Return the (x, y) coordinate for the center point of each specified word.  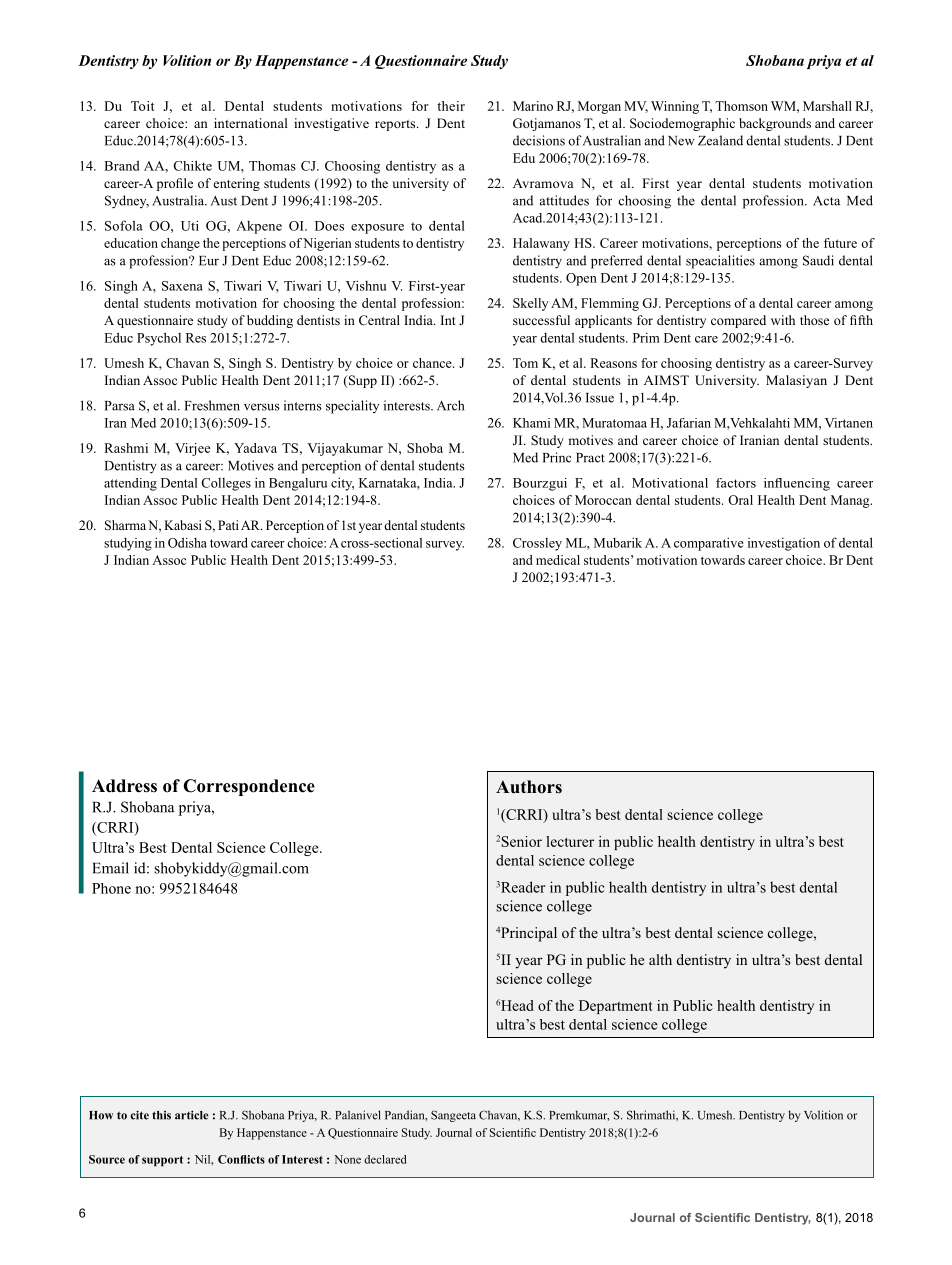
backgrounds (775, 124)
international (251, 123)
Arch (450, 405)
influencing (797, 484)
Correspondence (249, 787)
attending (130, 484)
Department (616, 1007)
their (451, 106)
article (191, 1115)
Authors (529, 787)
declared (385, 1159)
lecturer (570, 841)
